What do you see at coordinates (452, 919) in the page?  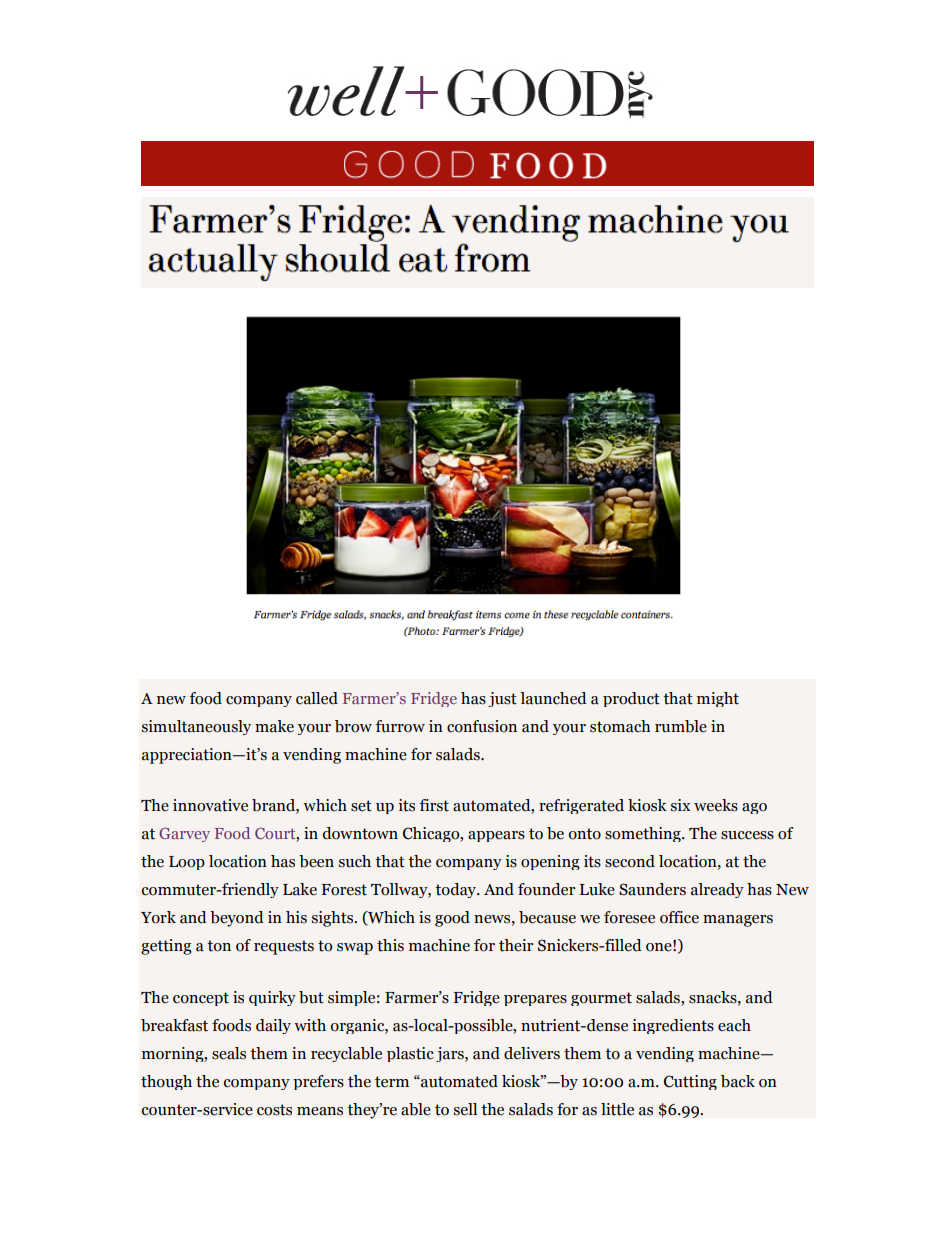 I see `good` at bounding box center [452, 919].
